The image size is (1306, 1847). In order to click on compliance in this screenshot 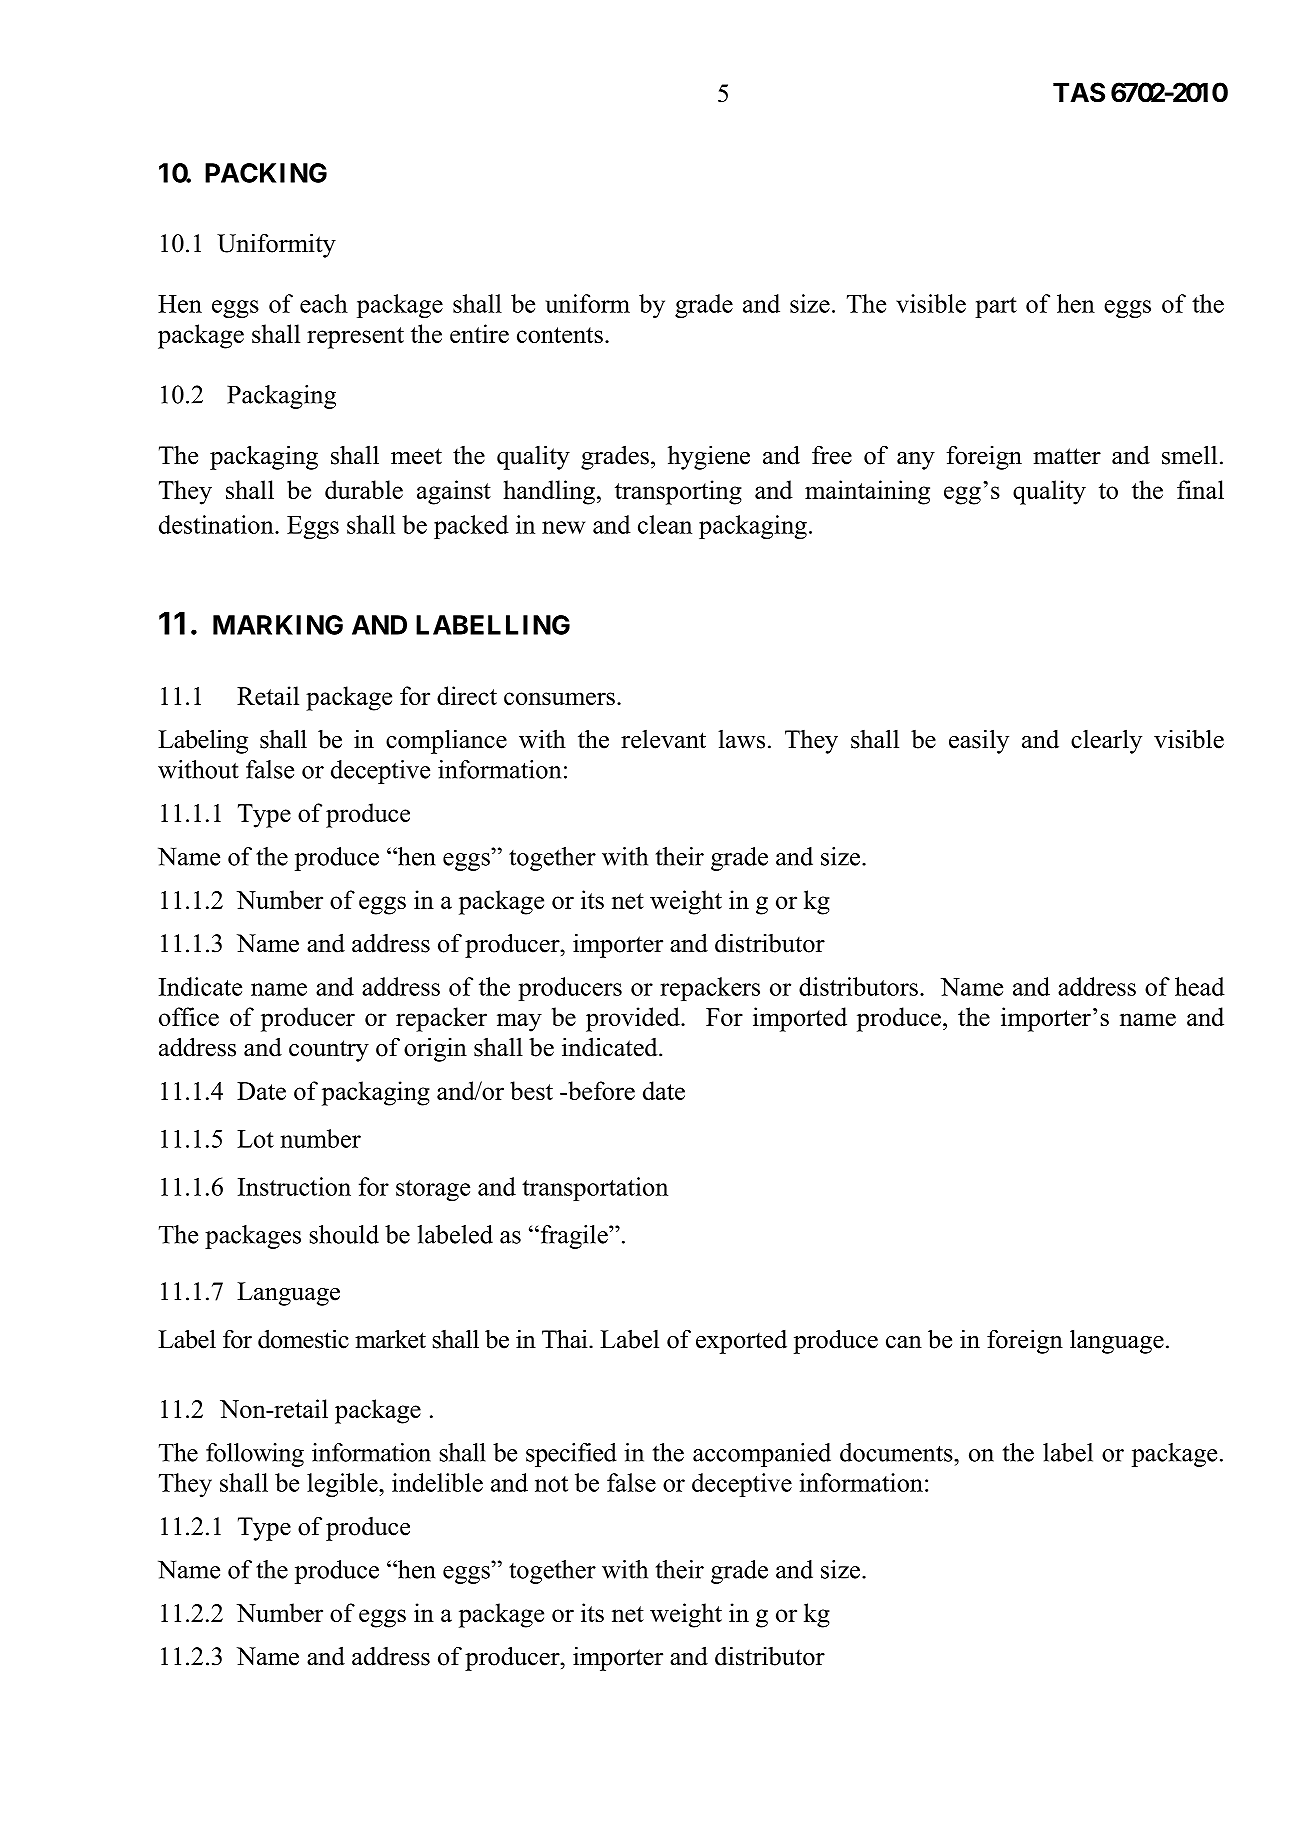, I will do `click(446, 741)`.
